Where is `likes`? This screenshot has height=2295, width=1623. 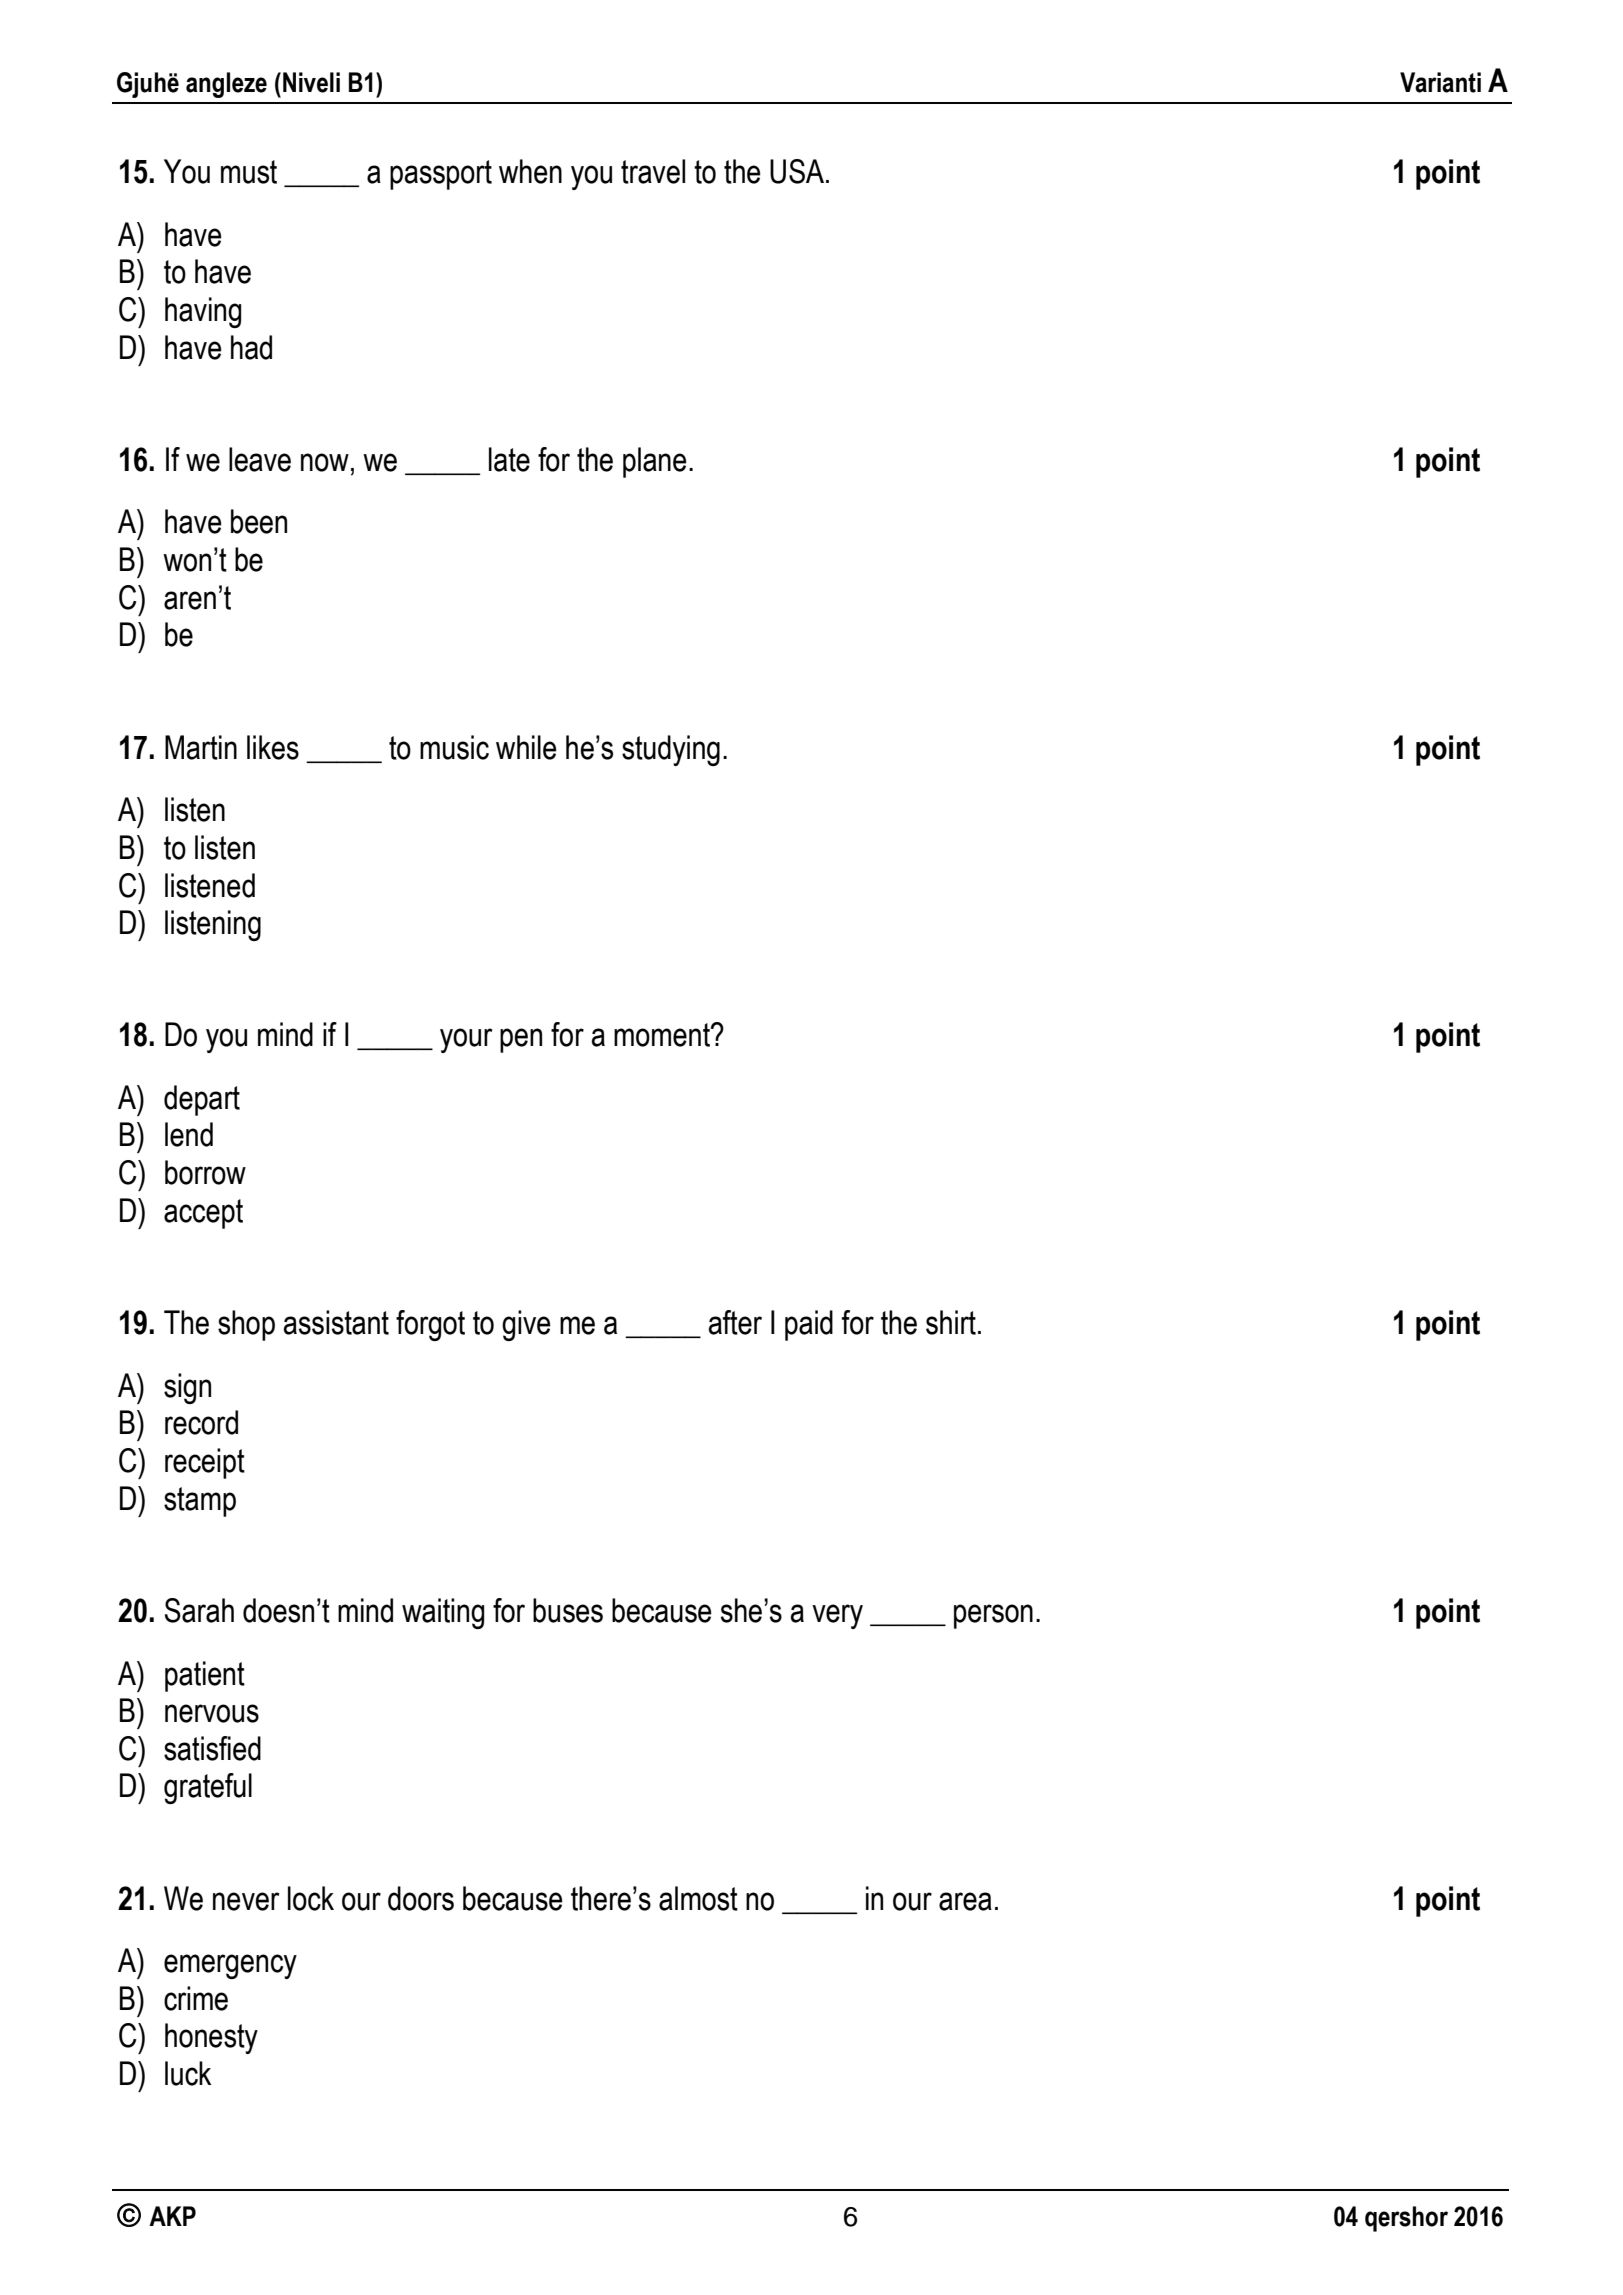 likes is located at coordinates (273, 747).
